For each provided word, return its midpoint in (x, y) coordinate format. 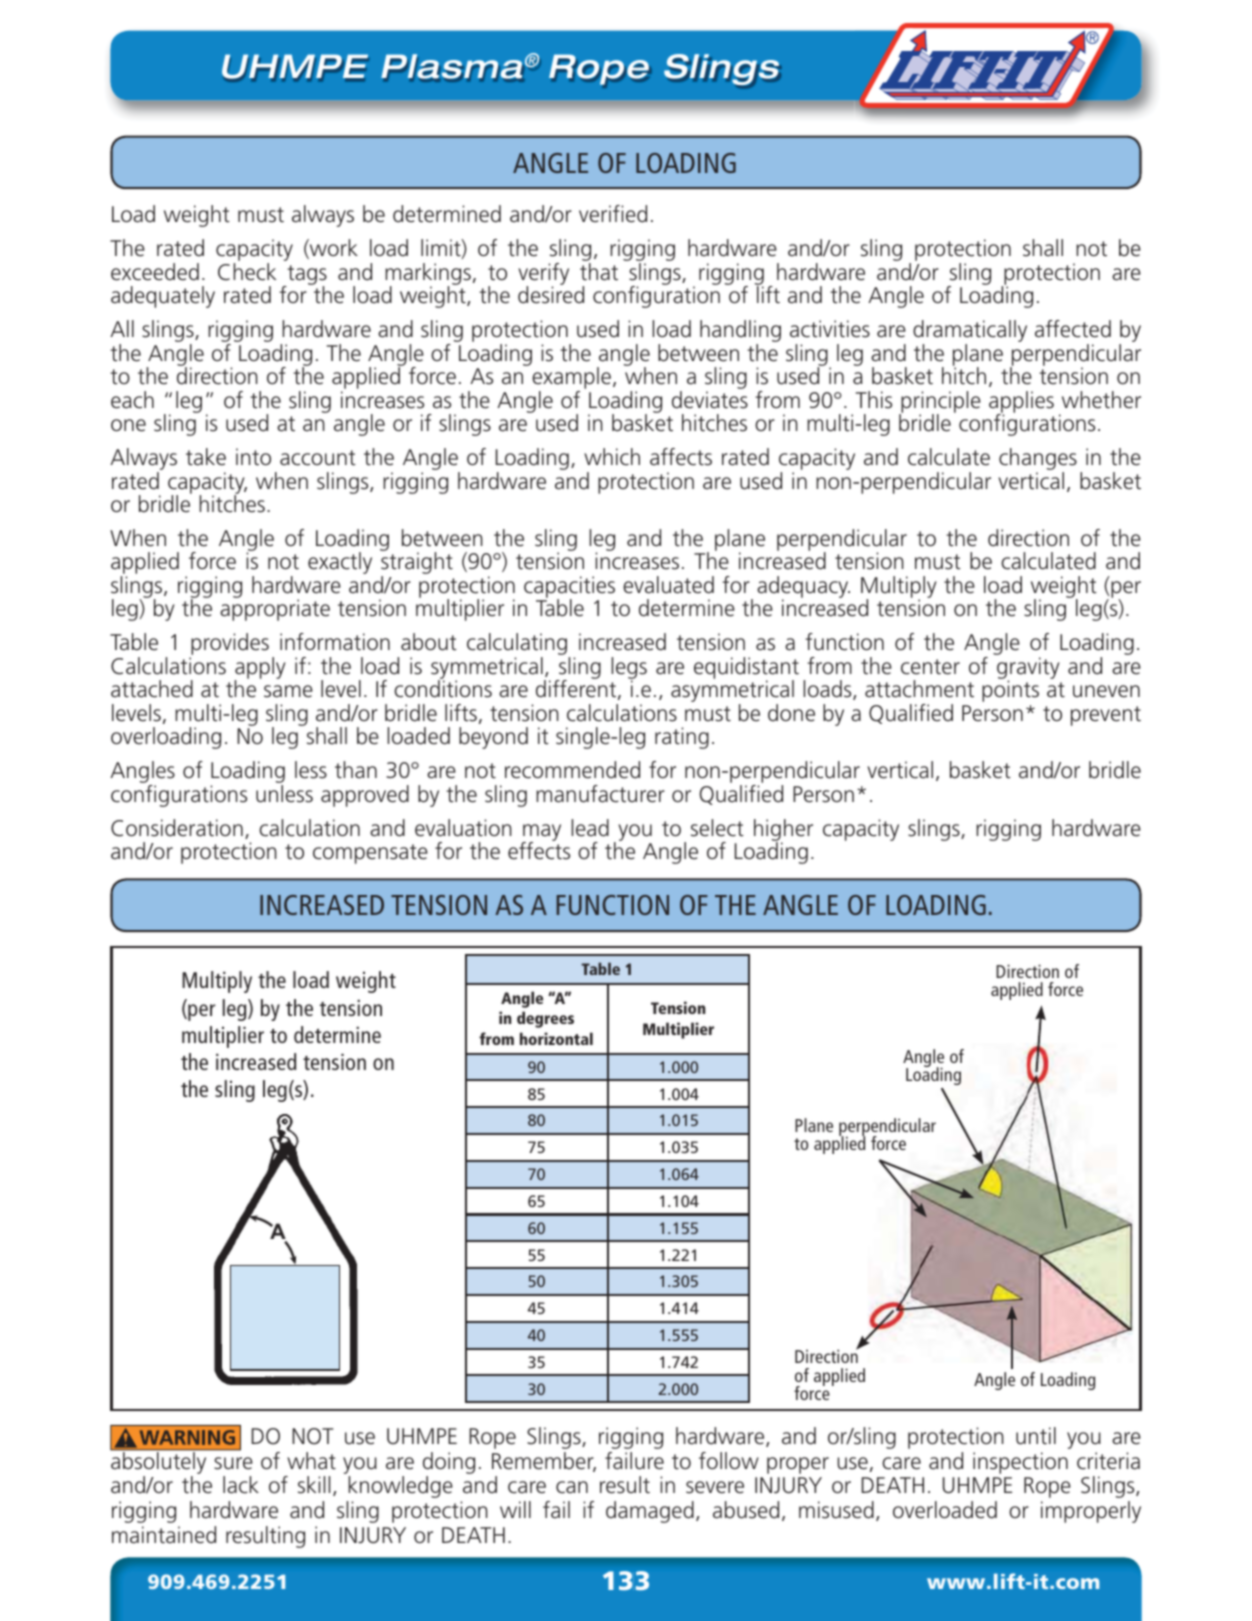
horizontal (556, 1038)
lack (241, 1485)
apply (259, 669)
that (599, 272)
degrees (545, 1019)
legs (629, 669)
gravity (1028, 669)
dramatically (970, 332)
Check (247, 272)
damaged (650, 1512)
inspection (1020, 1463)
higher (783, 831)
